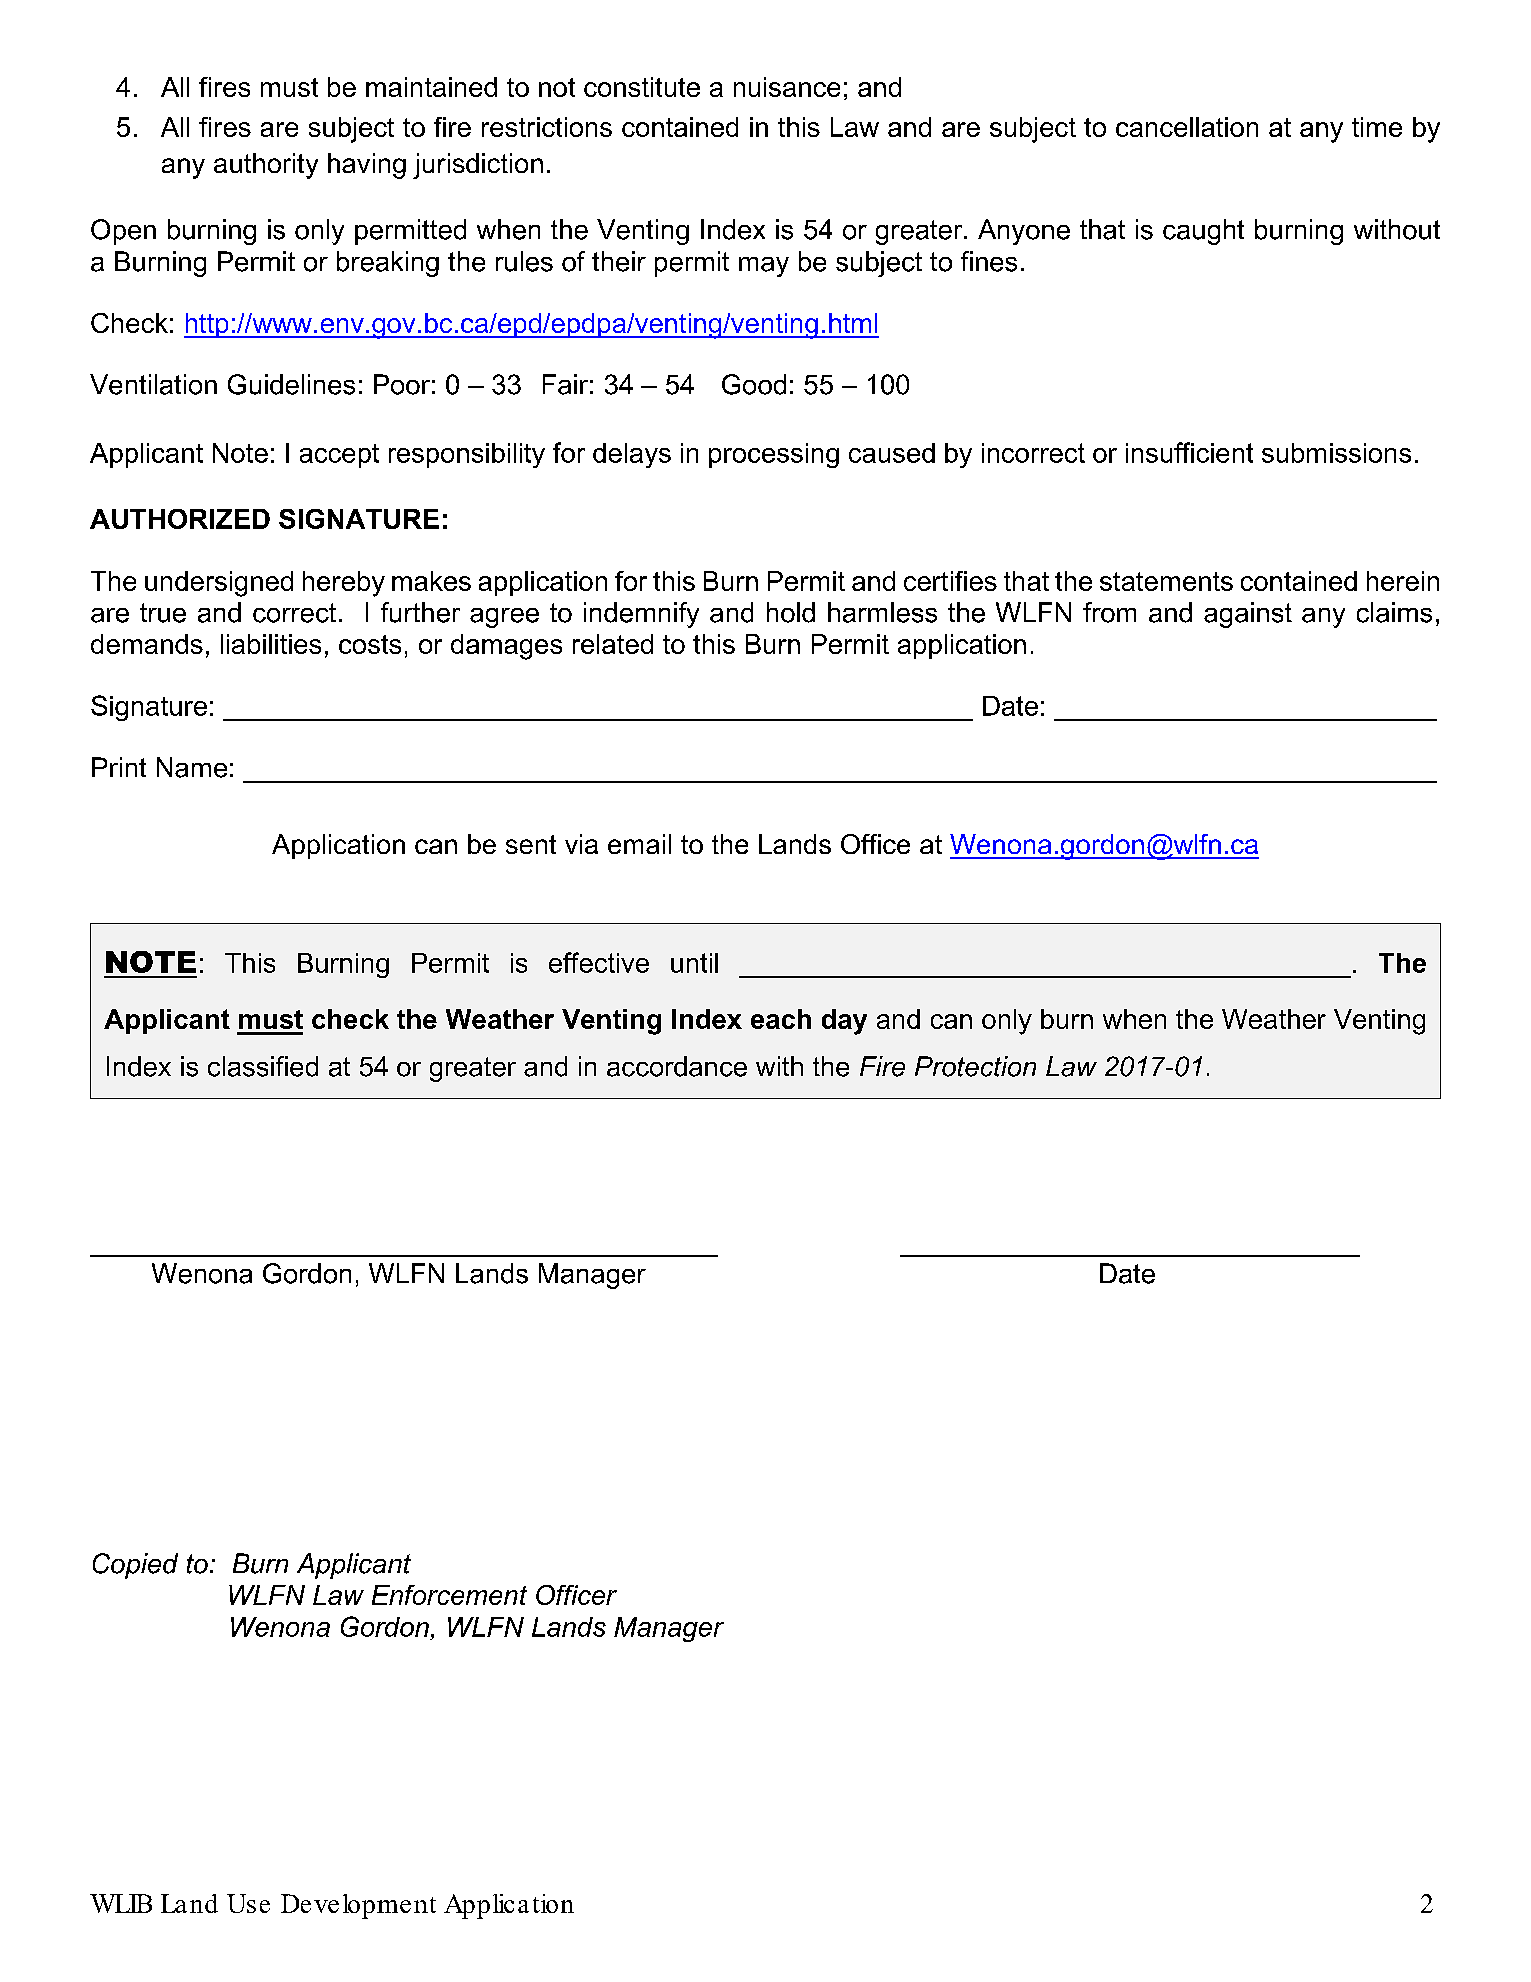 The image size is (1531, 1982). I want to click on Enforcement, so click(449, 1595).
